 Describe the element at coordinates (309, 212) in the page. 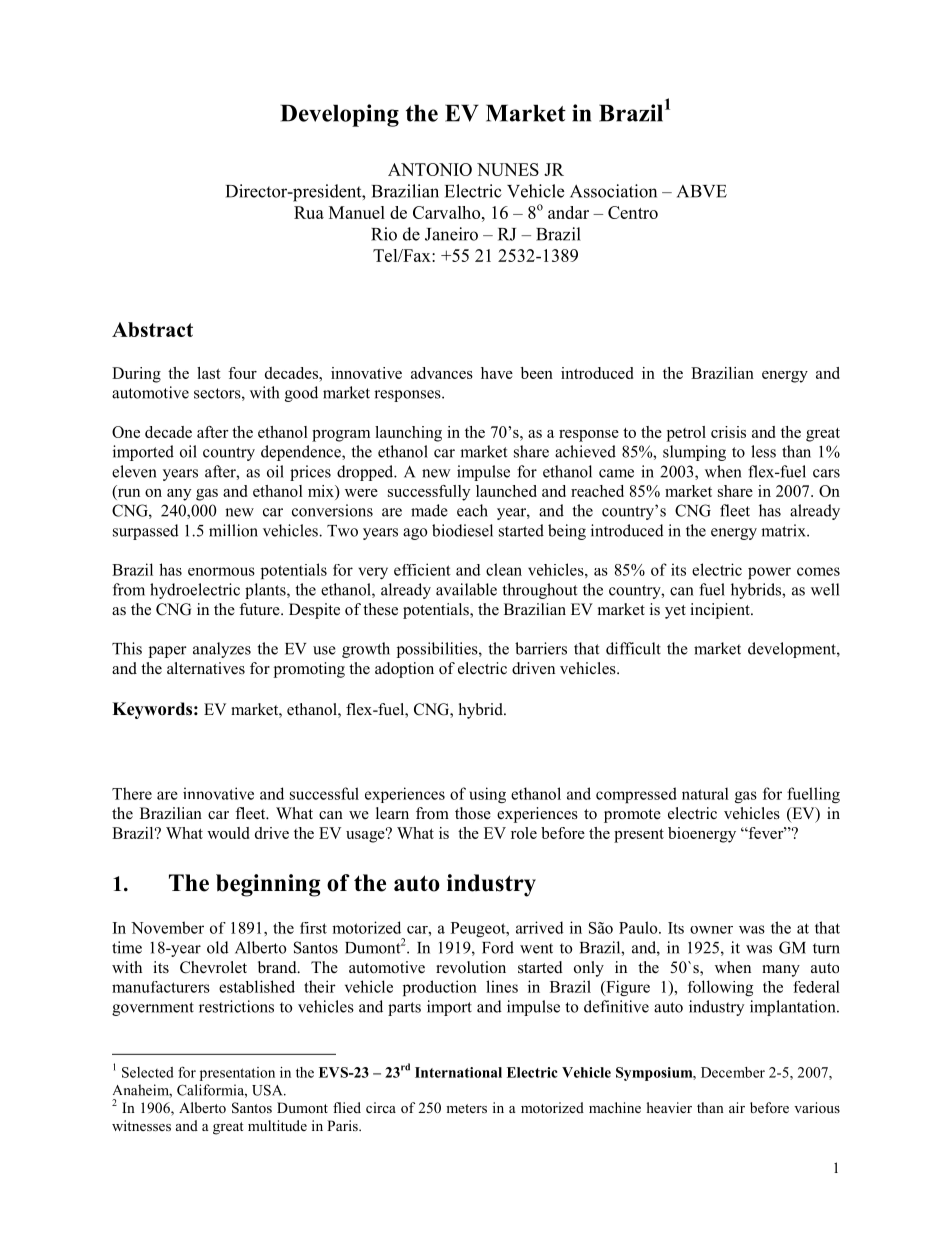

I see `Rua` at that location.
